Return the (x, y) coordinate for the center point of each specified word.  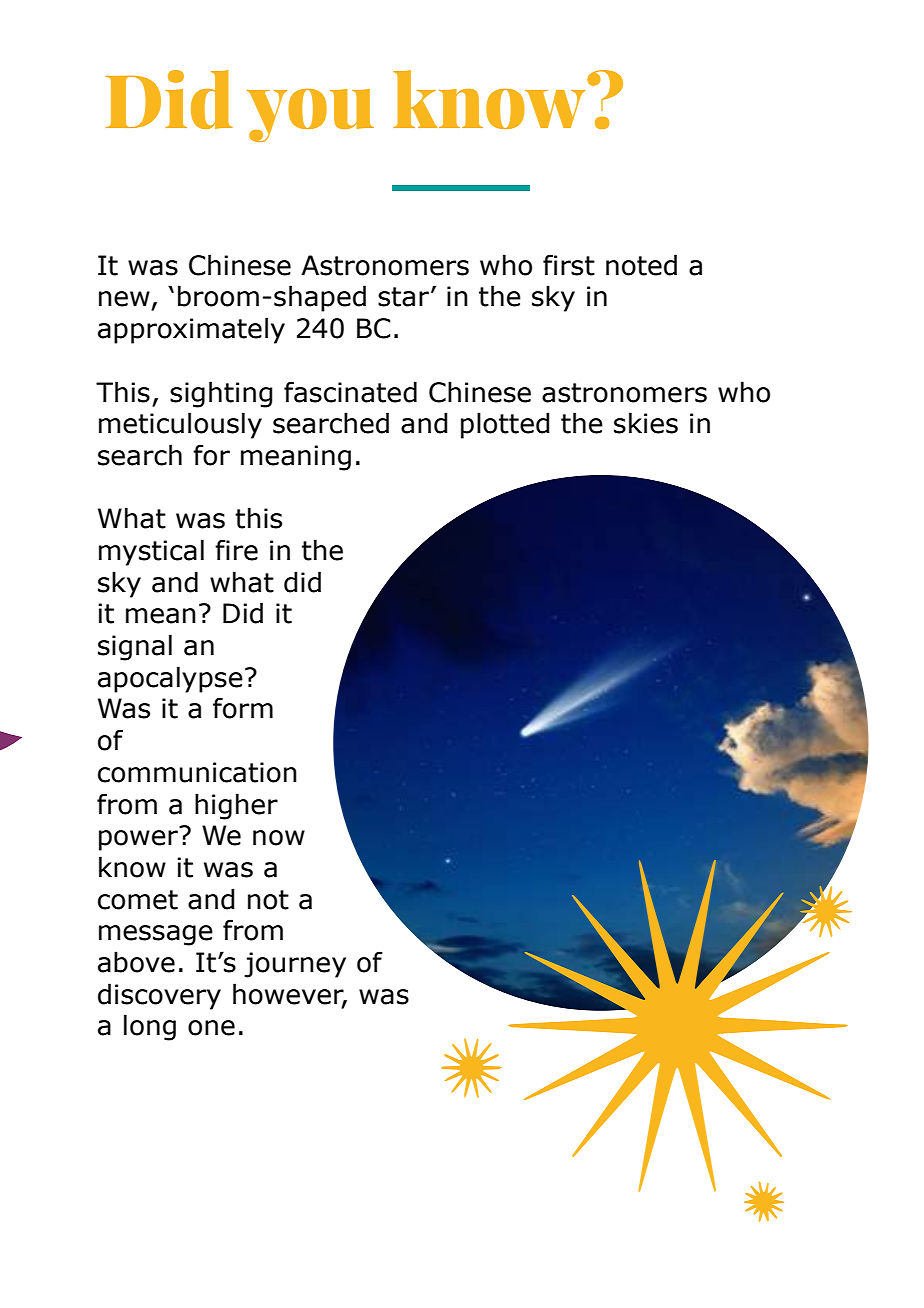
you (310, 115)
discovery (159, 996)
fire (236, 550)
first (569, 265)
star (403, 297)
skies (646, 423)
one (211, 1028)
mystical (151, 552)
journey (295, 965)
